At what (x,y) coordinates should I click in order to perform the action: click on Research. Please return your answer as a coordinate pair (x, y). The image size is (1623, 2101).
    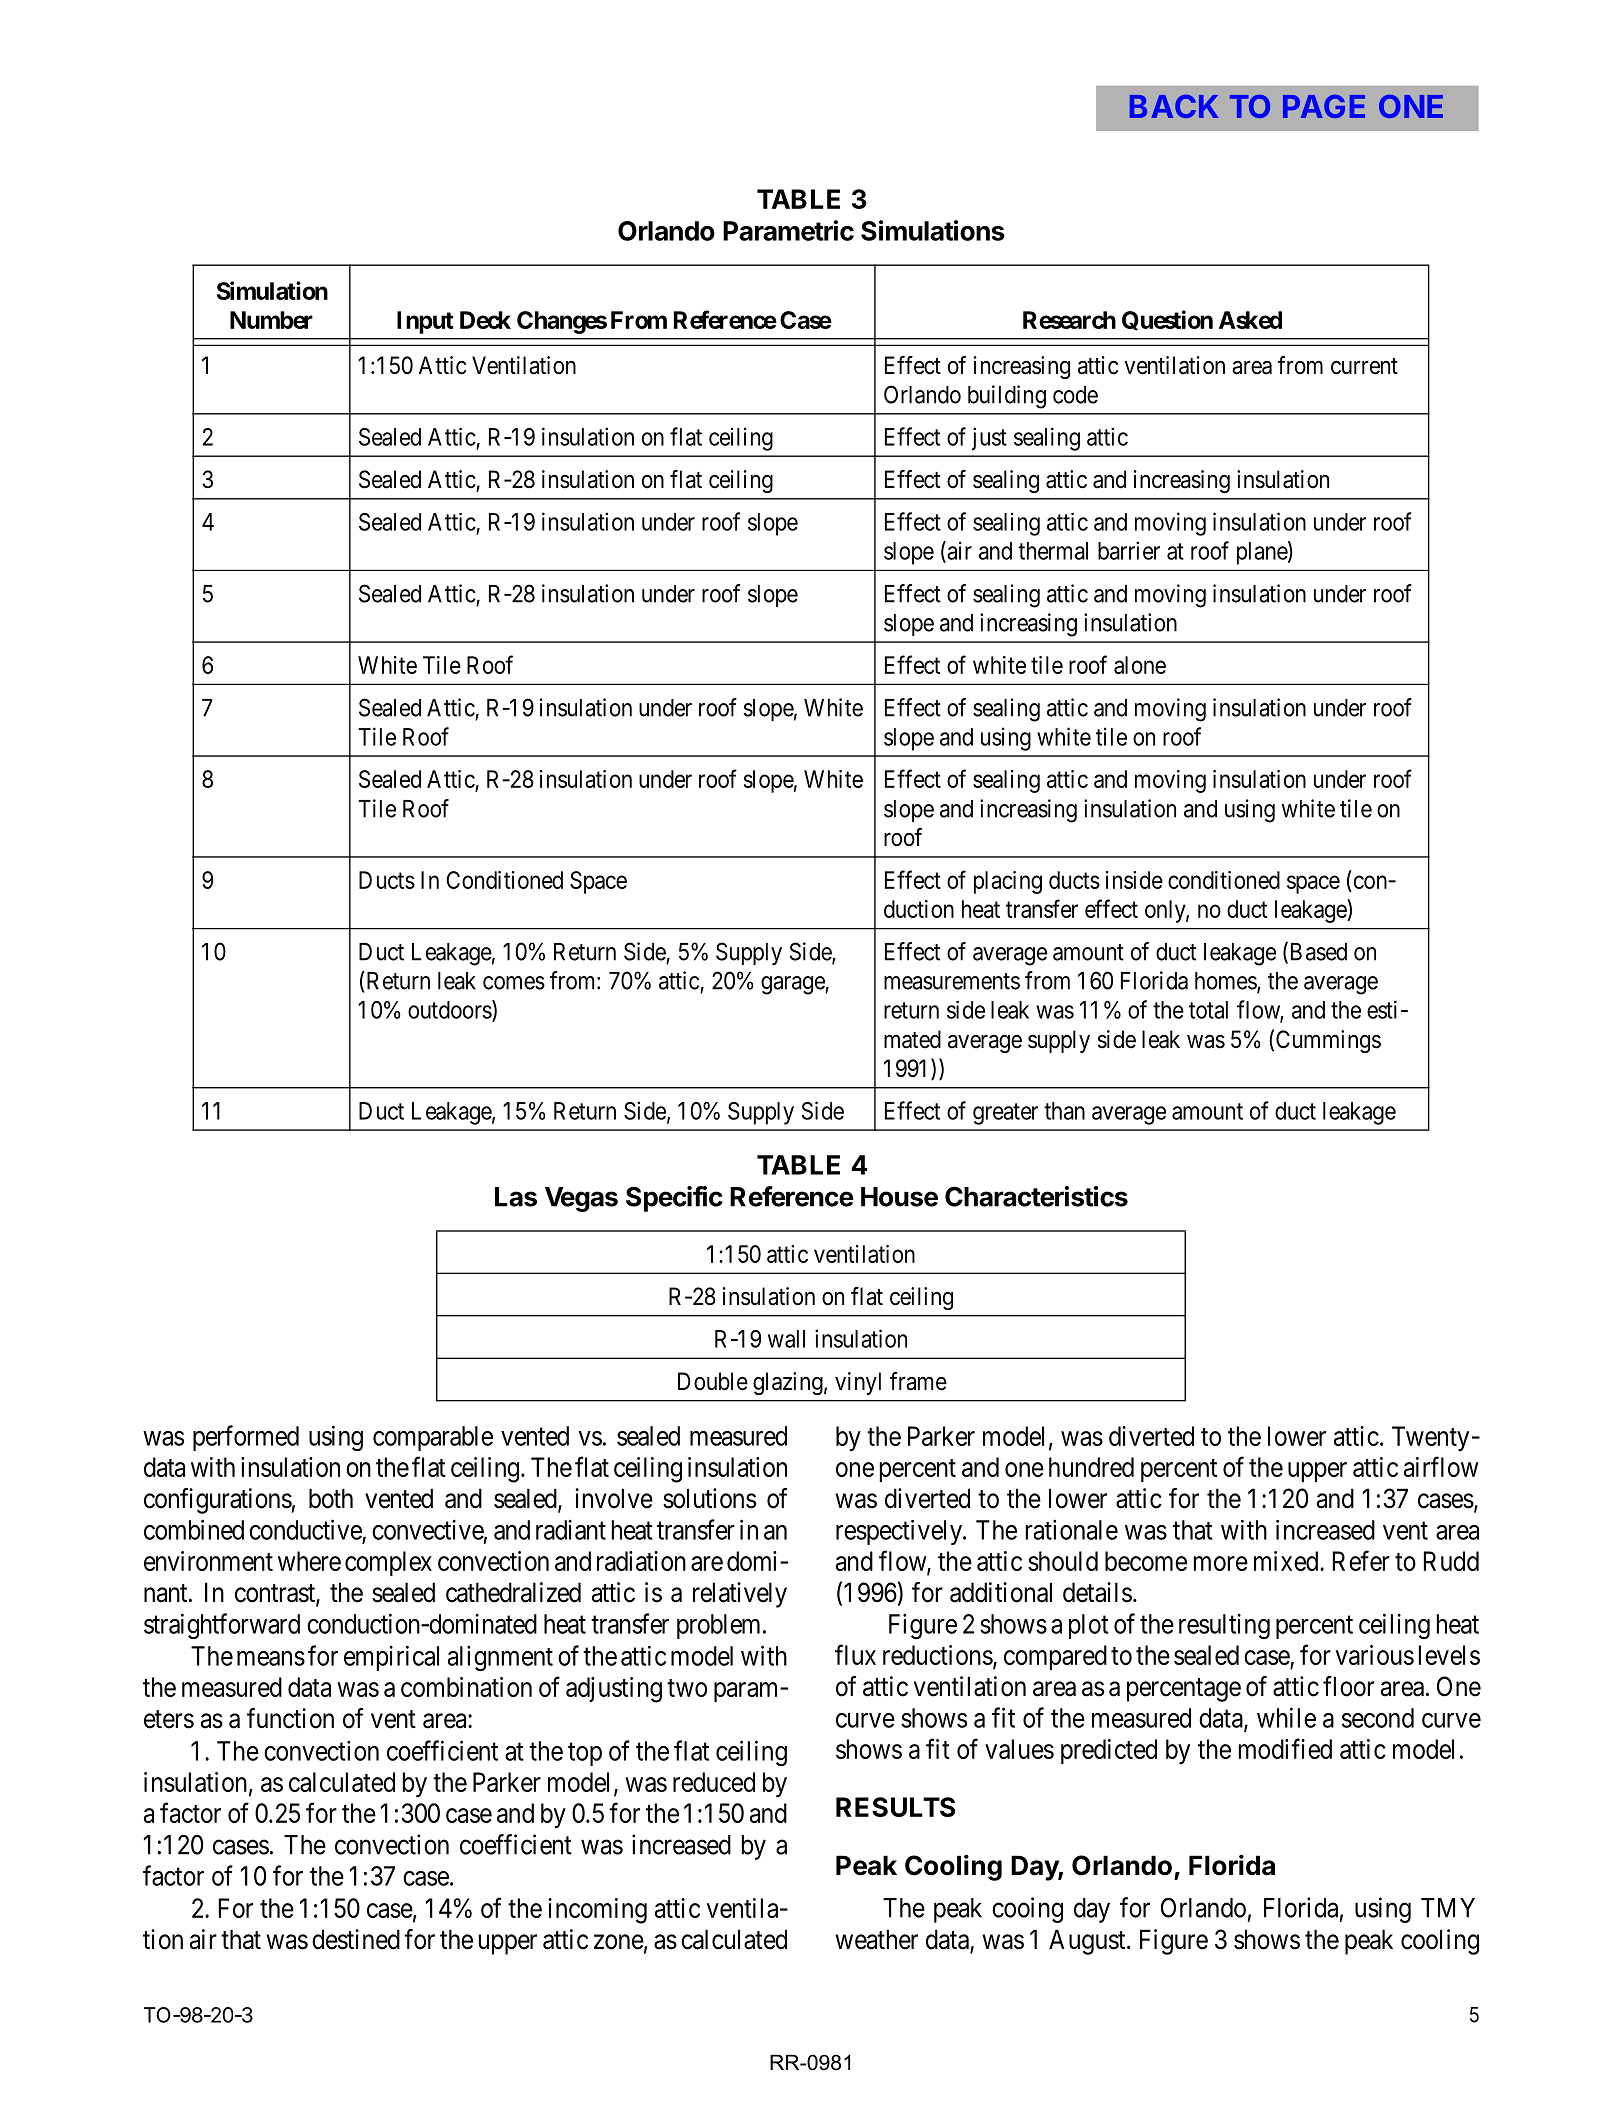
    Looking at the image, I should click on (1069, 320).
